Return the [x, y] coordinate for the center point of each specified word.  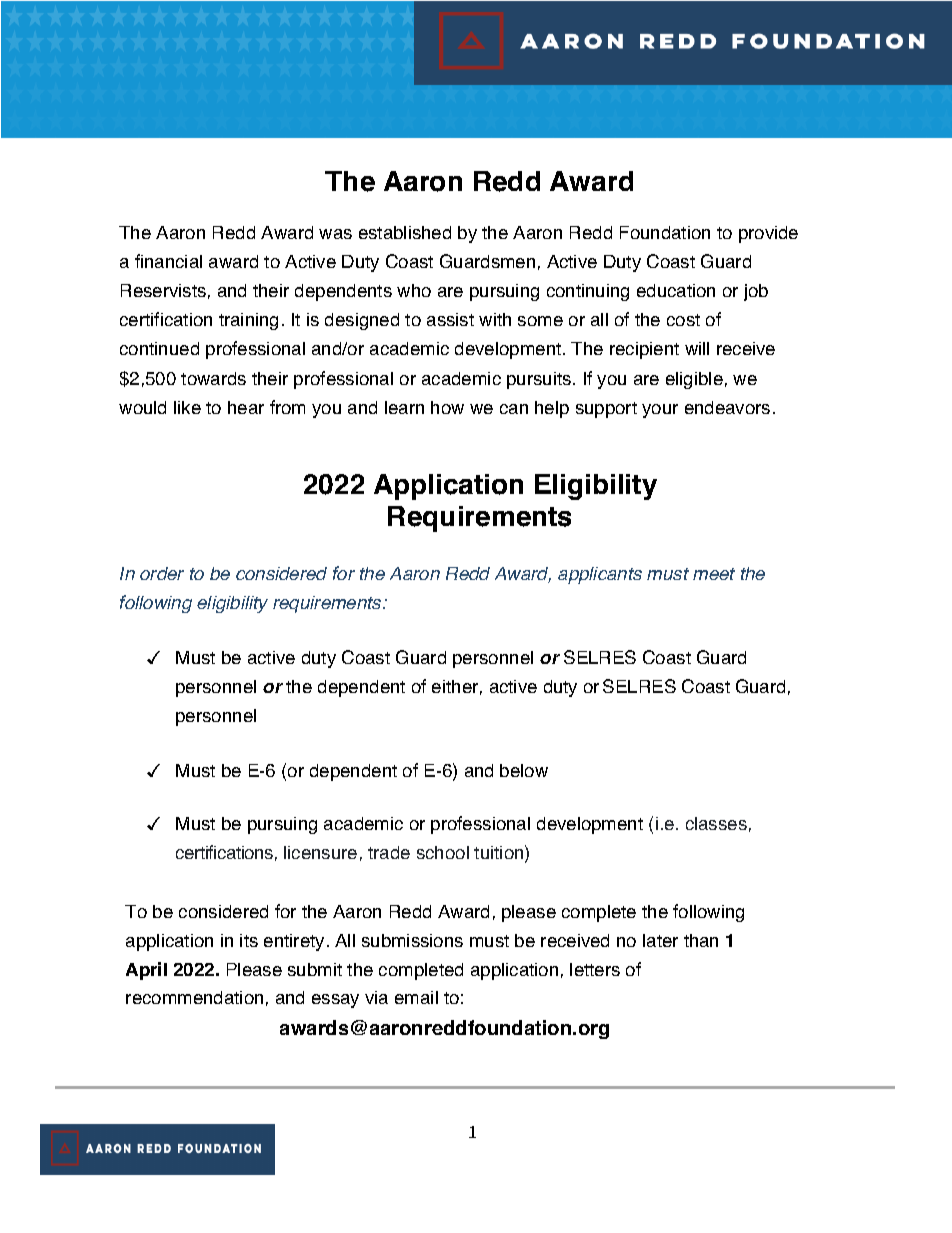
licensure [320, 852]
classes [716, 823]
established [405, 232]
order [162, 573]
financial [168, 261]
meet [714, 574]
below [524, 770]
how [447, 407]
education [676, 290]
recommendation [194, 997]
